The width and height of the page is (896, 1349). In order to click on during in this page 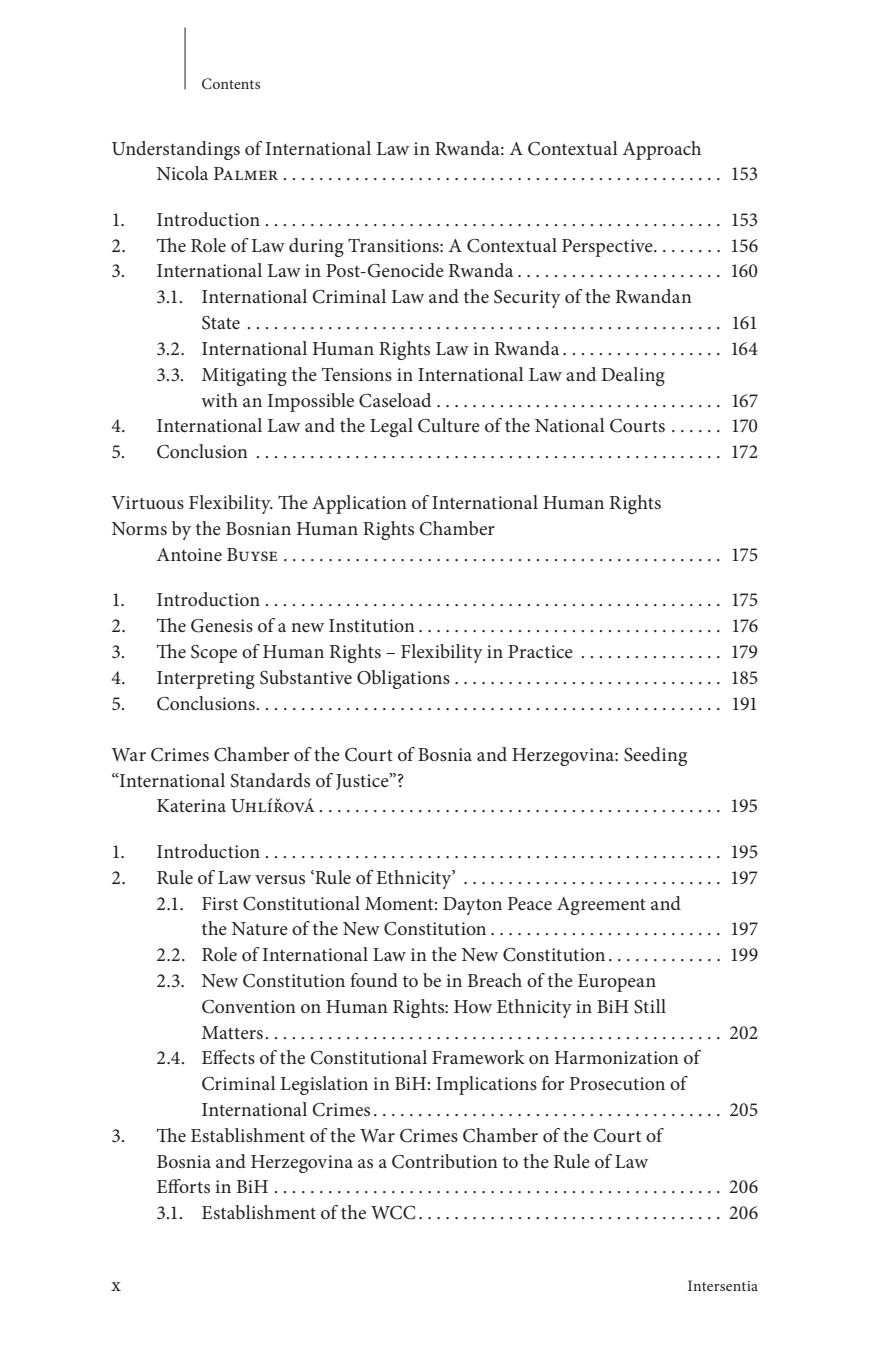, I will do `click(316, 247)`.
